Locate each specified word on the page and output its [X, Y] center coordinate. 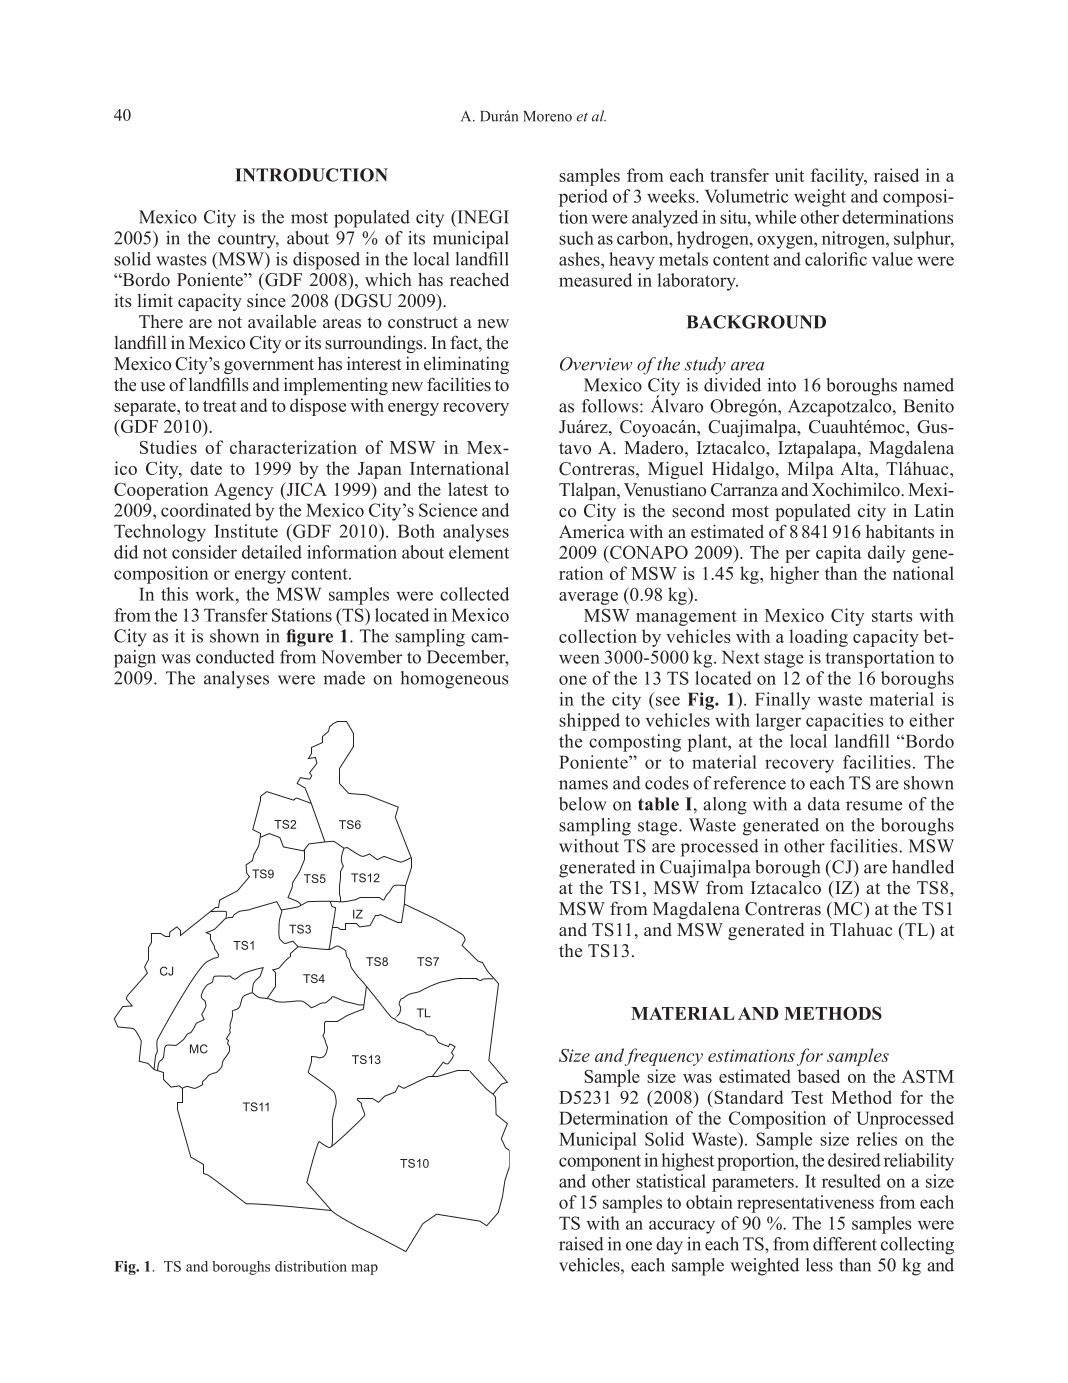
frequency [664, 1057]
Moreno [547, 116]
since [266, 300]
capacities [845, 722]
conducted [235, 657]
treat [220, 406]
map [364, 1269]
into [781, 385]
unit [789, 175]
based [819, 1076]
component [600, 1163]
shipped [589, 722]
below [583, 804]
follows [611, 406]
